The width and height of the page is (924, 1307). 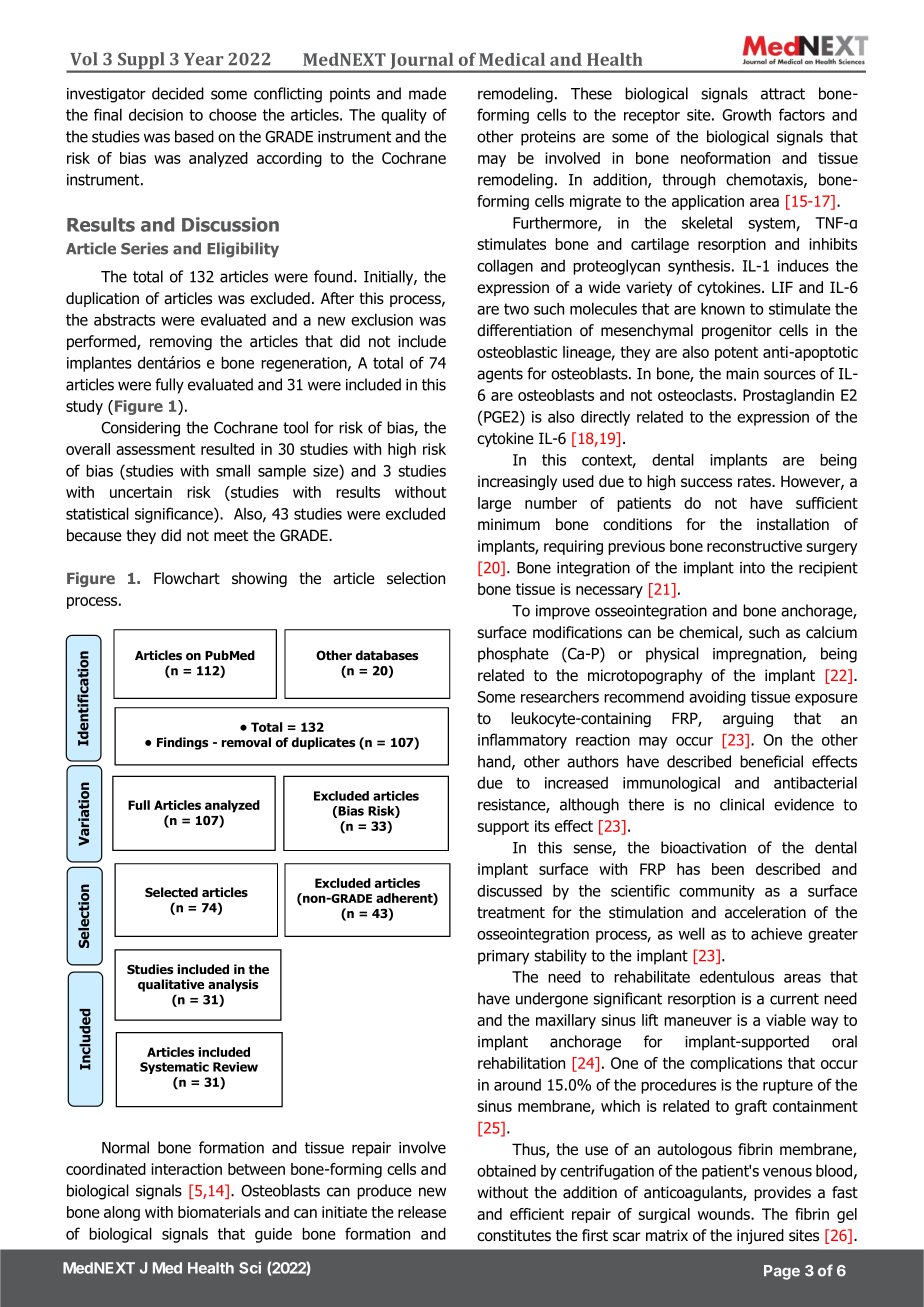 What do you see at coordinates (746, 115) in the page?
I see `Growth` at bounding box center [746, 115].
